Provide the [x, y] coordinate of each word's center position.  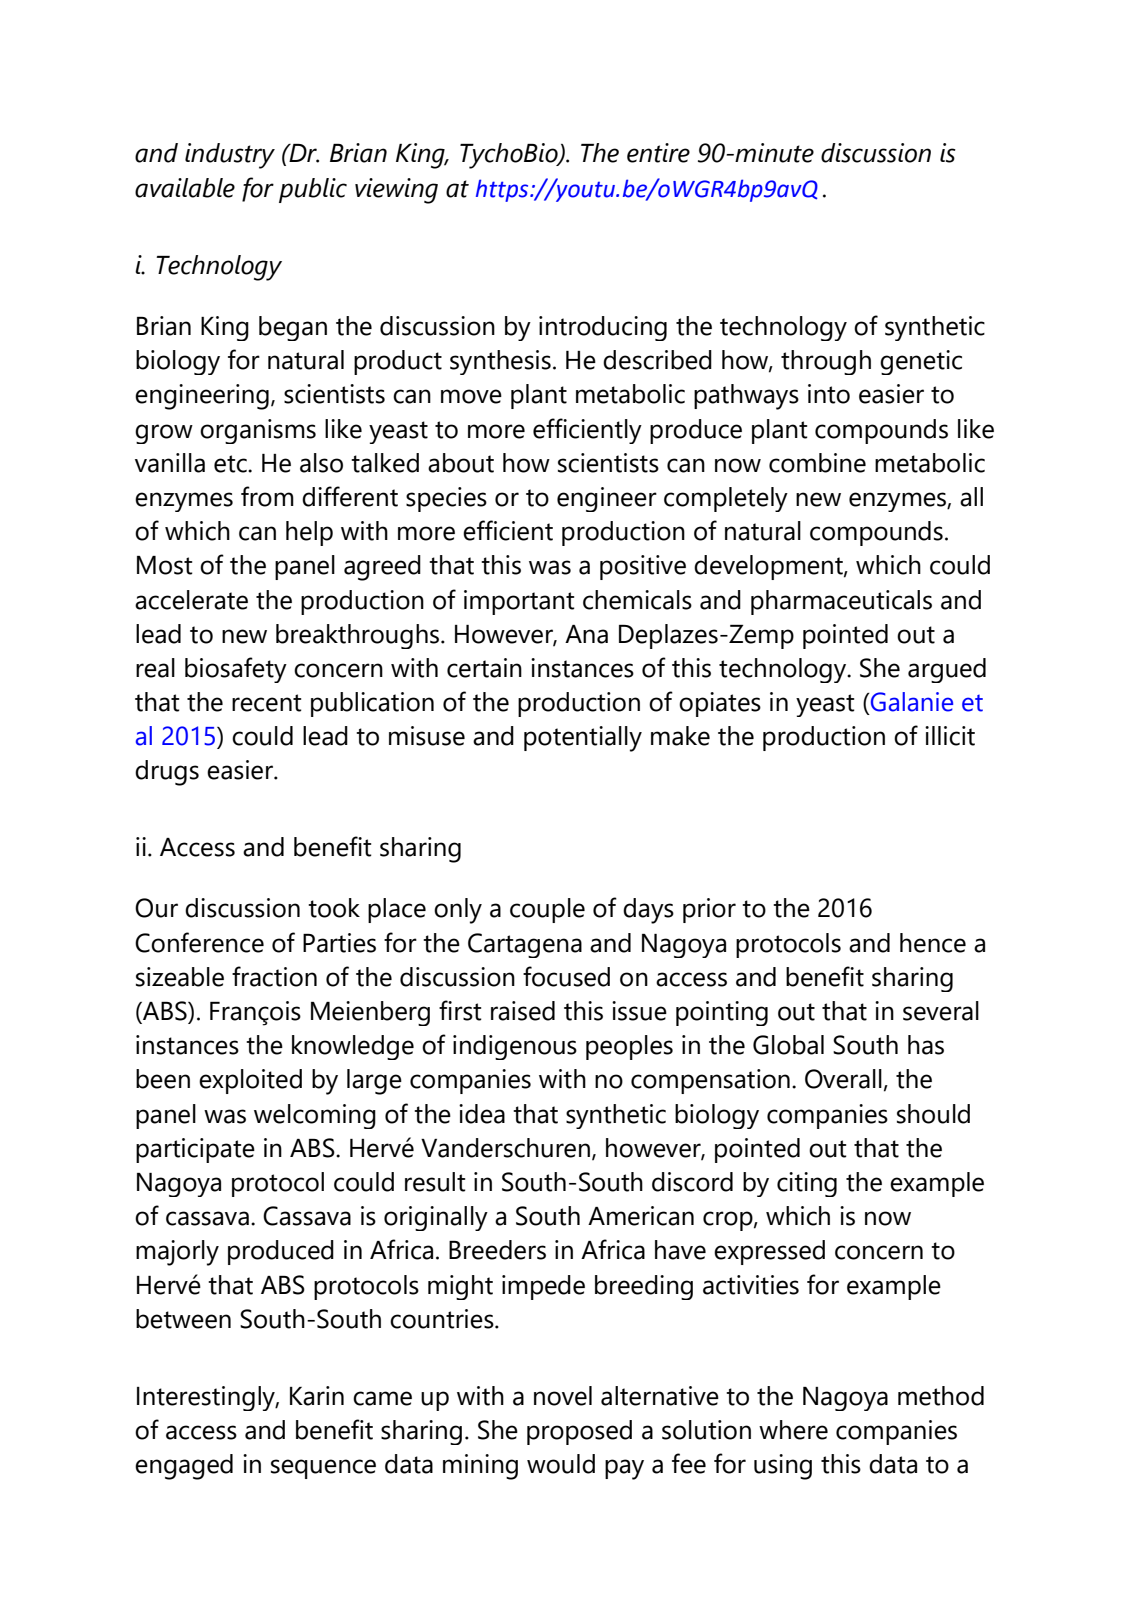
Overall [843, 1079]
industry [230, 156]
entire [658, 153]
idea [482, 1114]
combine [817, 463]
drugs [167, 773]
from [267, 496]
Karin [317, 1396]
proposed [579, 1432]
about [461, 463]
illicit [950, 736]
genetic [921, 362]
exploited [250, 1081]
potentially [583, 739]
